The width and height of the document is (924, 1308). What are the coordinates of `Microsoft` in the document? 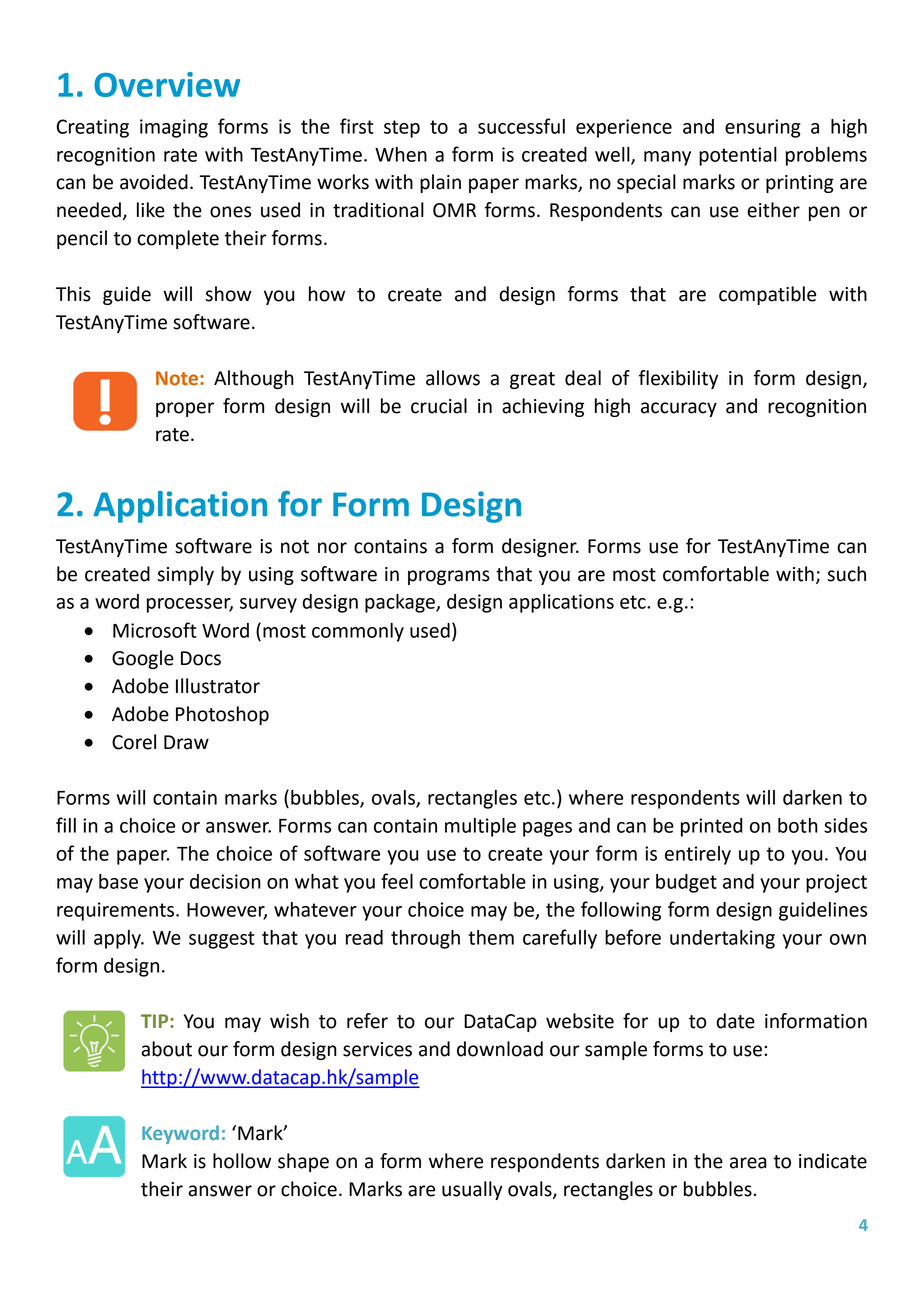 It's located at (155, 630).
